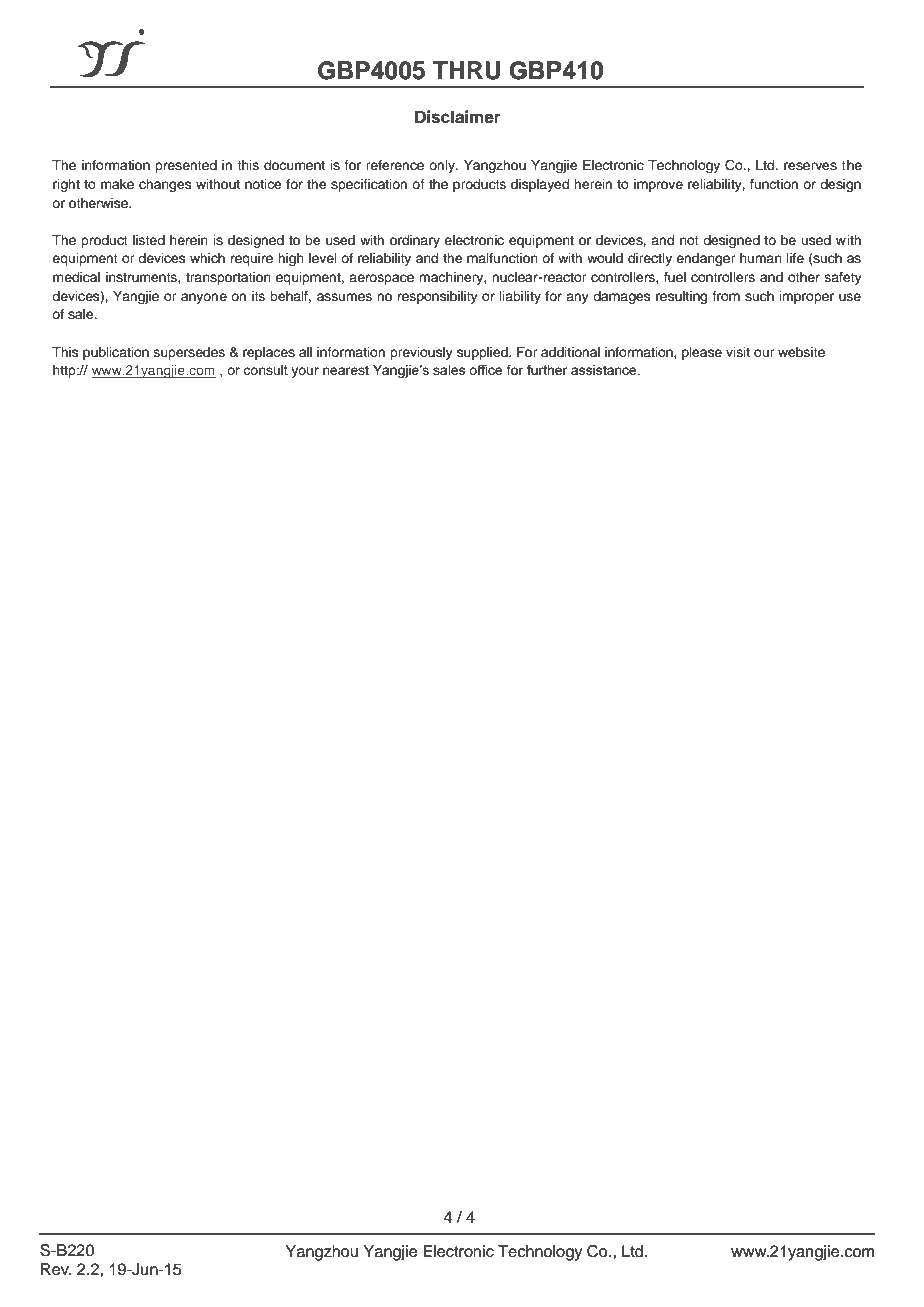  What do you see at coordinates (189, 353) in the screenshot?
I see `supersedes` at bounding box center [189, 353].
